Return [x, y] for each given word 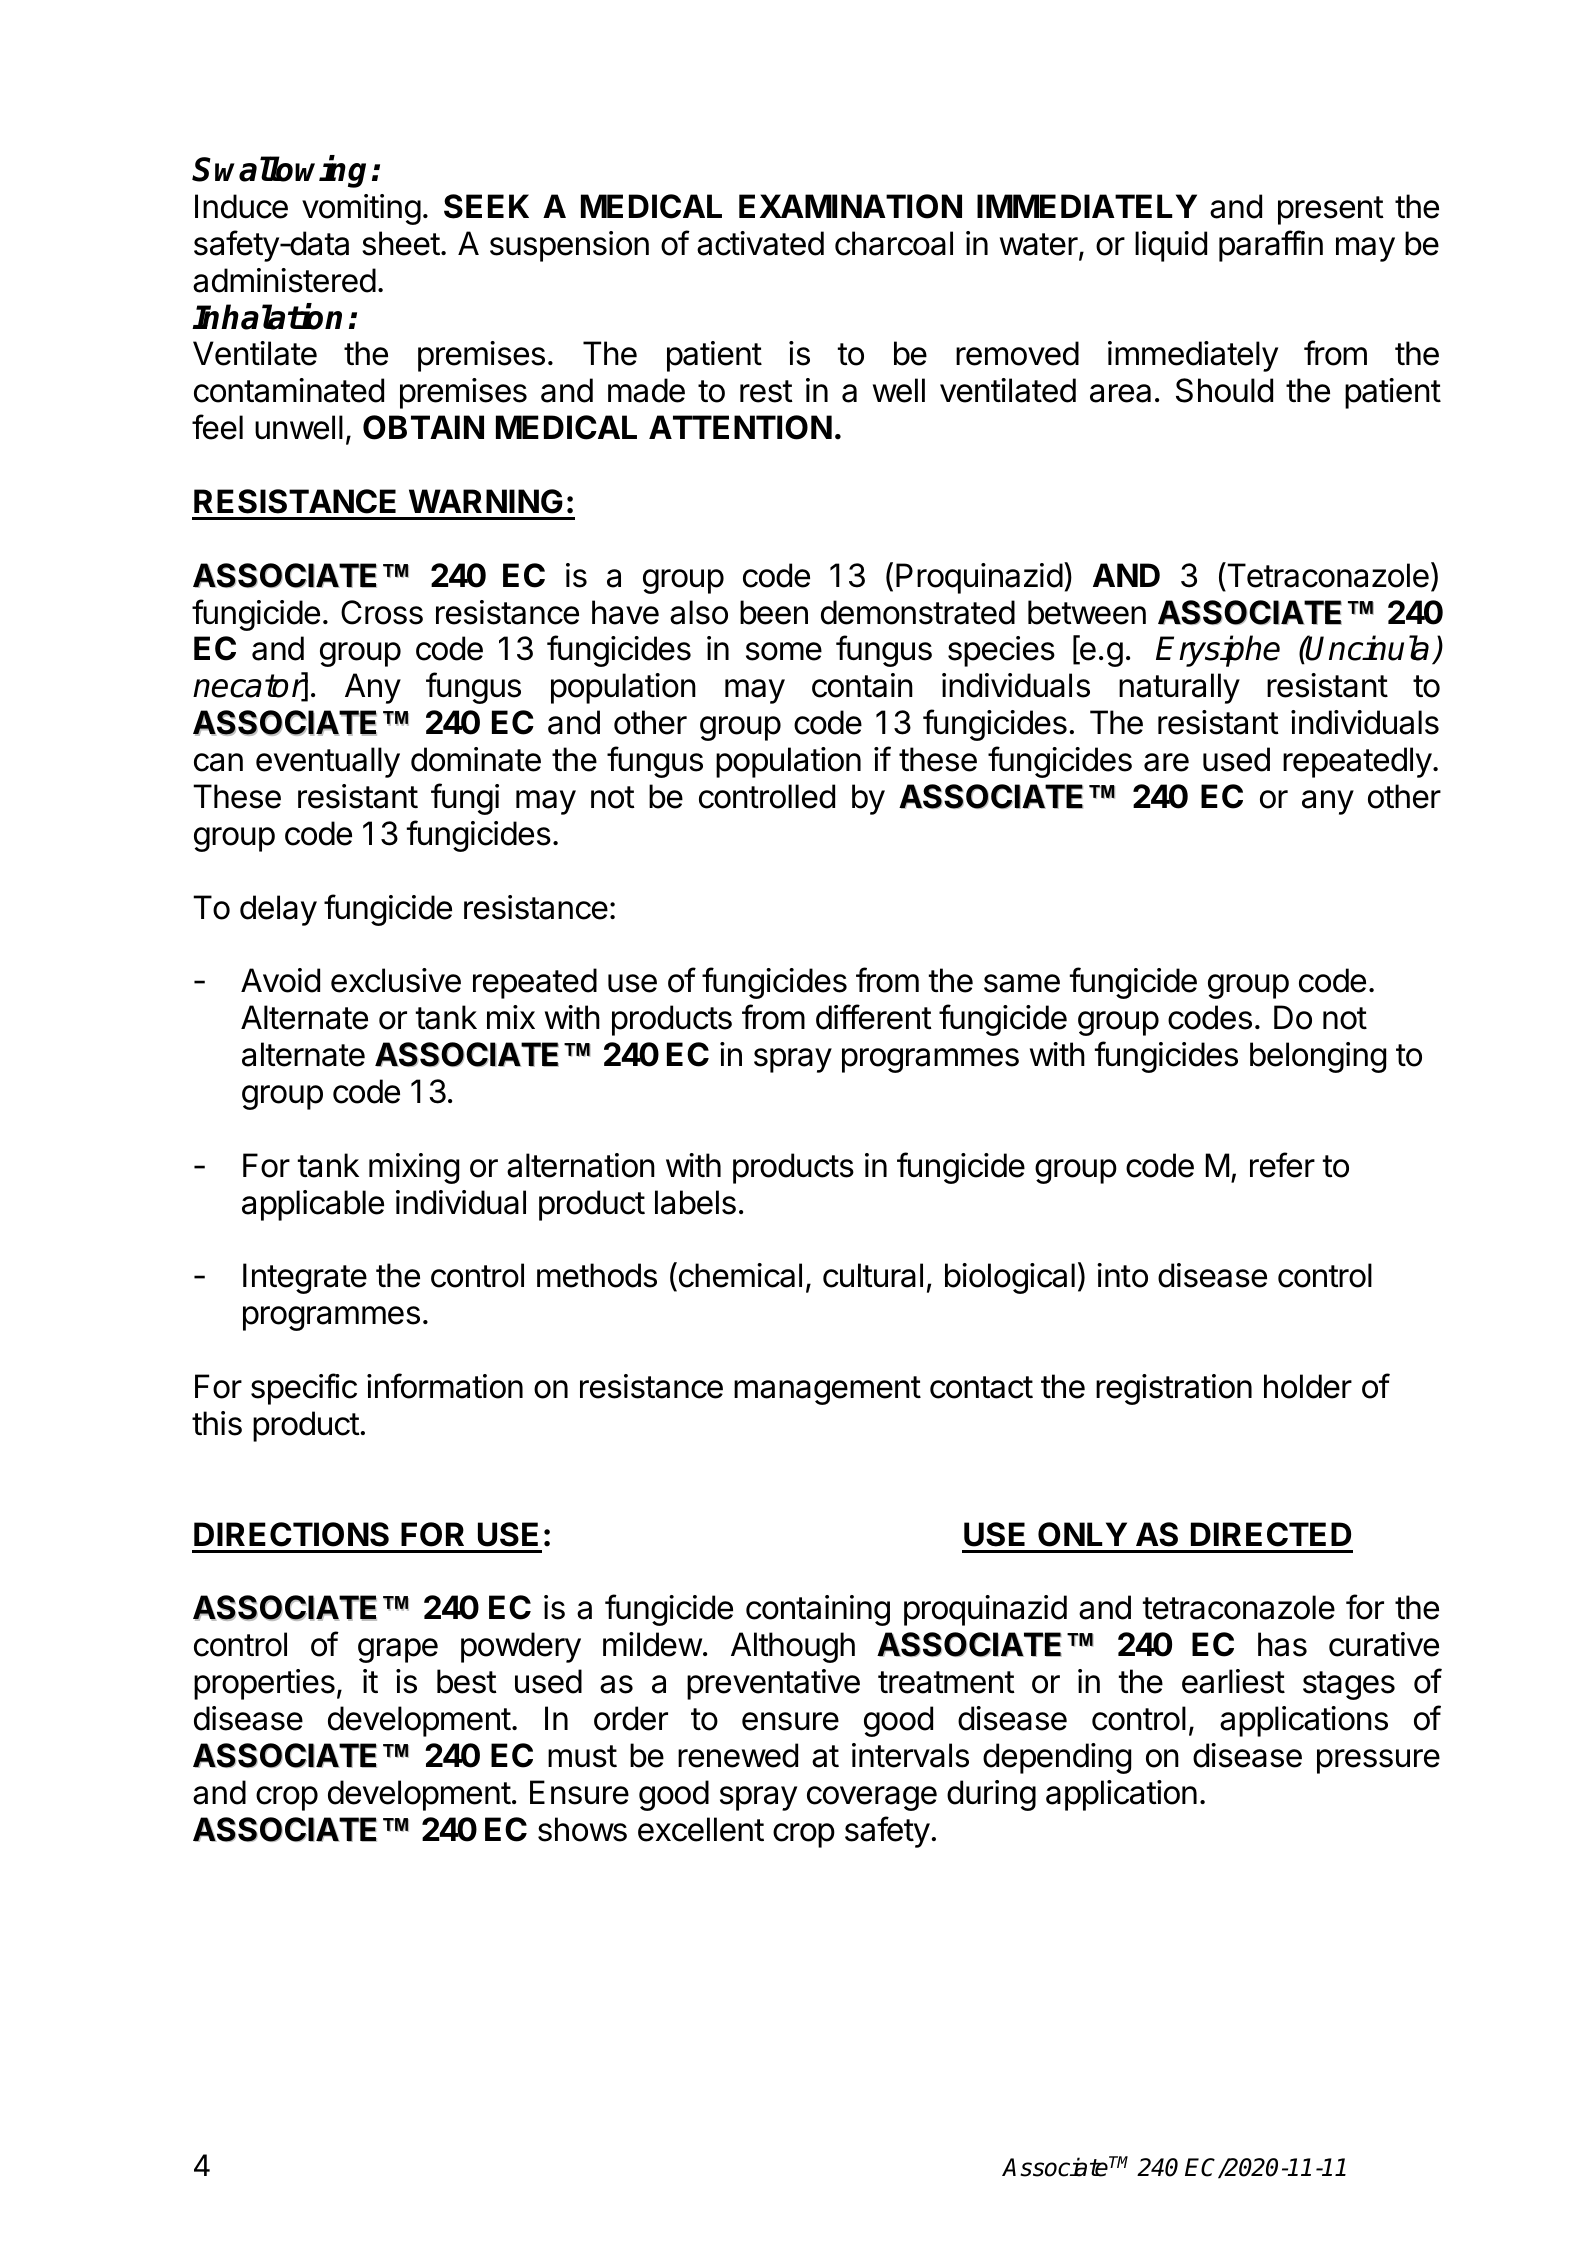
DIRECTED [1271, 1534]
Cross [382, 612]
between [1087, 612]
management [827, 1390]
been [774, 612]
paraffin [1271, 246]
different [874, 1017]
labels [695, 1202]
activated [760, 243]
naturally [1179, 688]
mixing [414, 1168]
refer [1282, 1165]
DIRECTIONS [291, 1534]
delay [278, 910]
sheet [401, 243]
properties [264, 1684]
